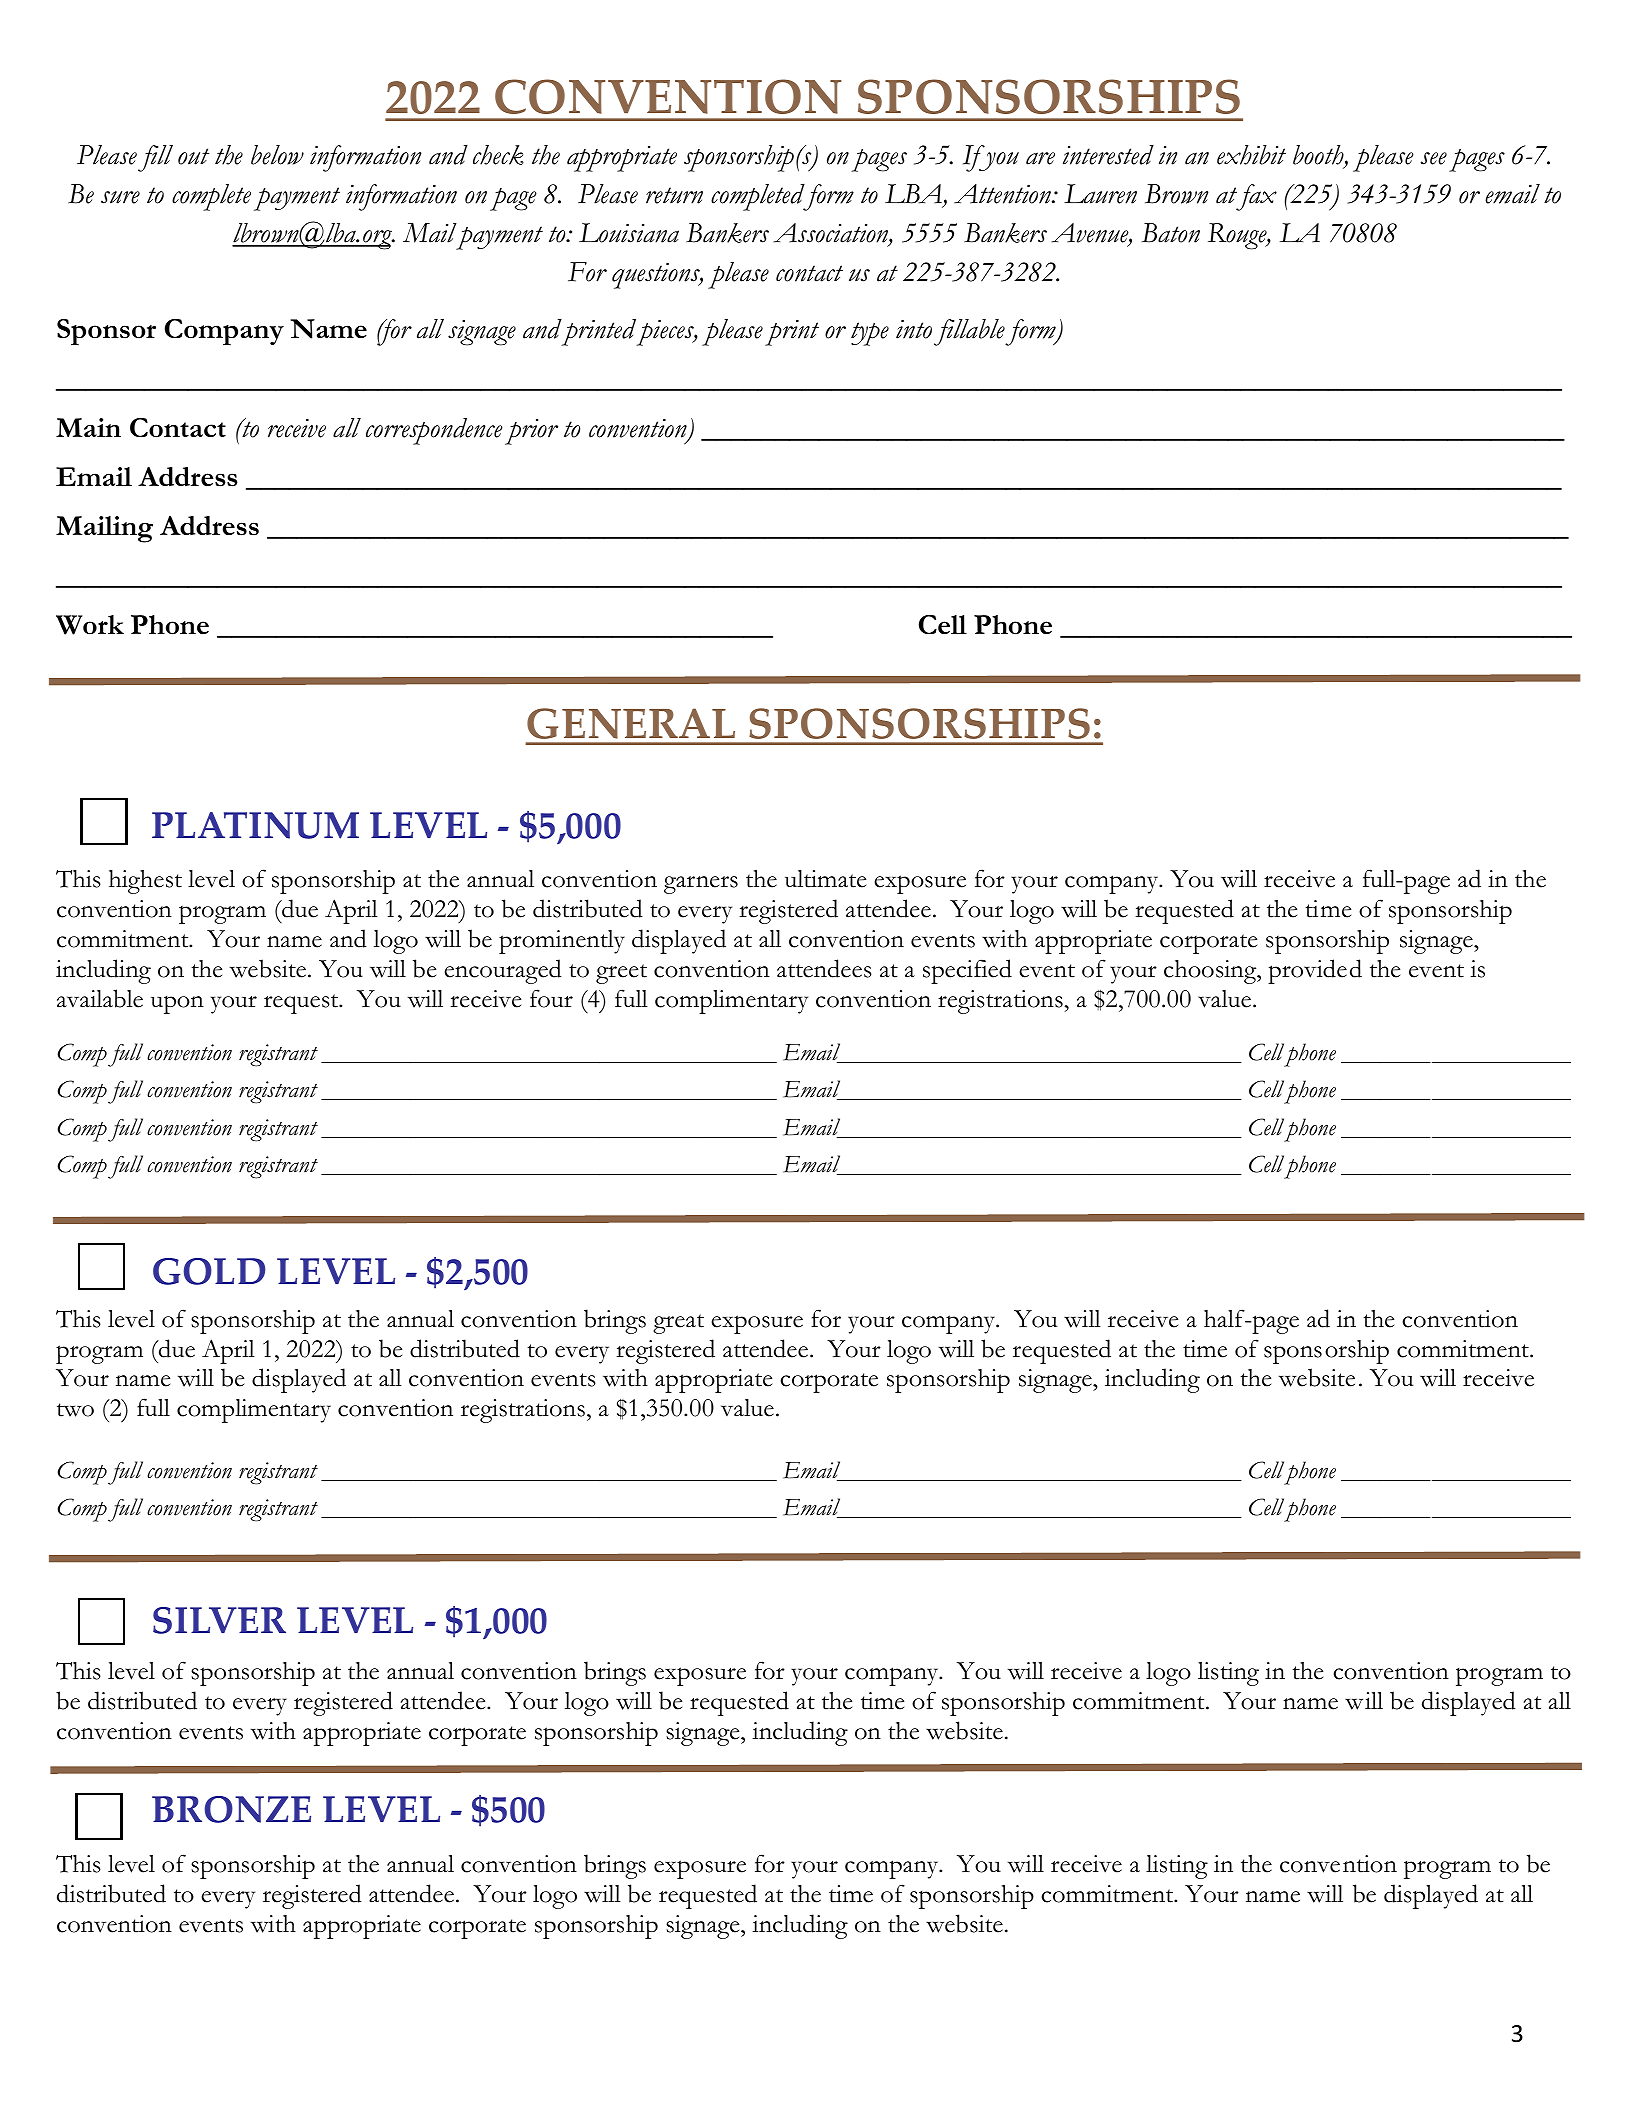 The height and width of the document is (2105, 1627). Describe the element at coordinates (1315, 971) in the document. I see `provided` at that location.
